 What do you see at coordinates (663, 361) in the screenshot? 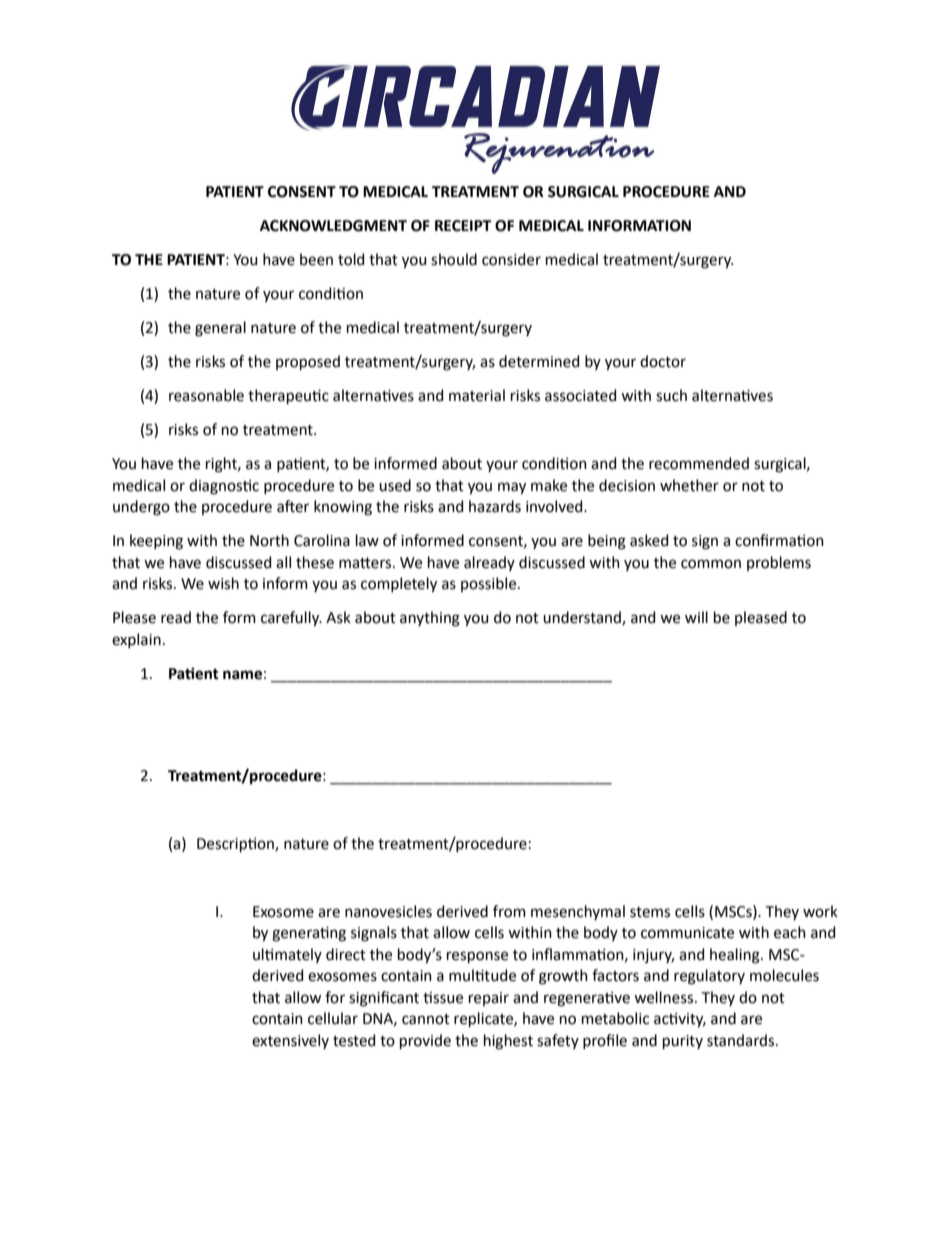
I see `doctor` at bounding box center [663, 361].
